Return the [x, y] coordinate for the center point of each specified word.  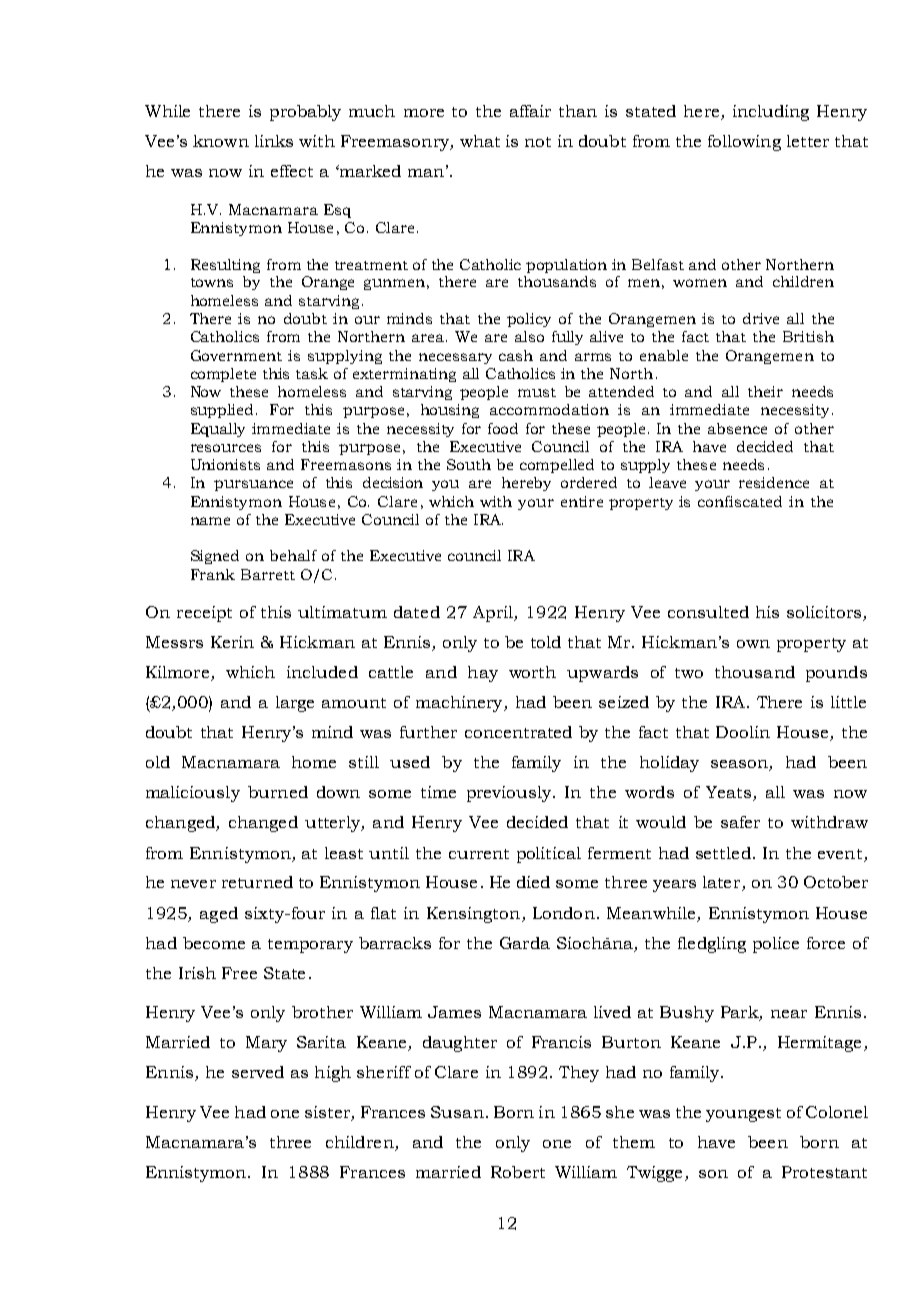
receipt [204, 614]
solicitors [824, 612]
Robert [518, 1172]
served [258, 1072]
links [274, 141]
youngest [743, 1115]
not [538, 142]
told [546, 642]
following [744, 143]
